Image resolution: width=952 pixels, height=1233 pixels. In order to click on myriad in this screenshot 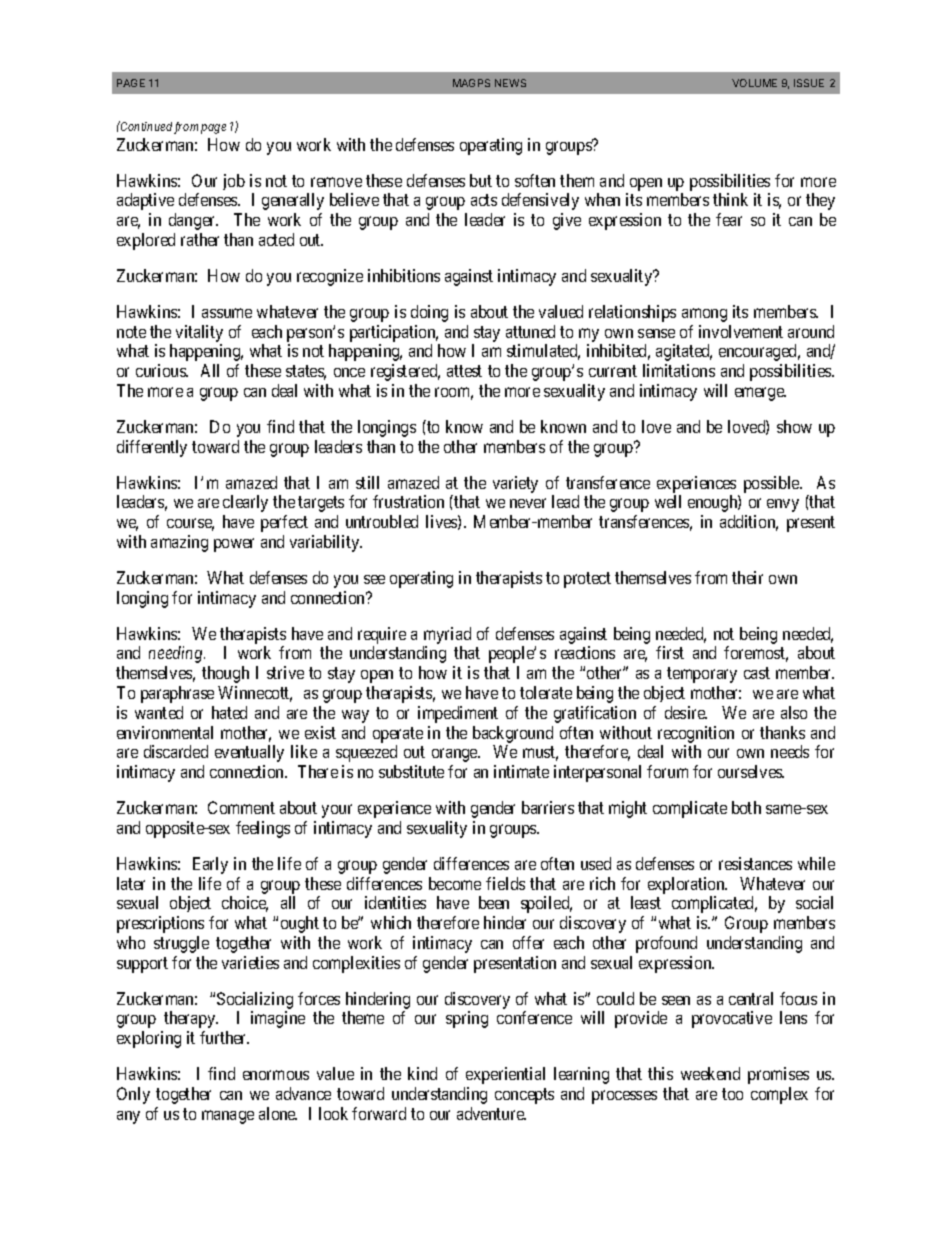, I will do `click(447, 635)`.
